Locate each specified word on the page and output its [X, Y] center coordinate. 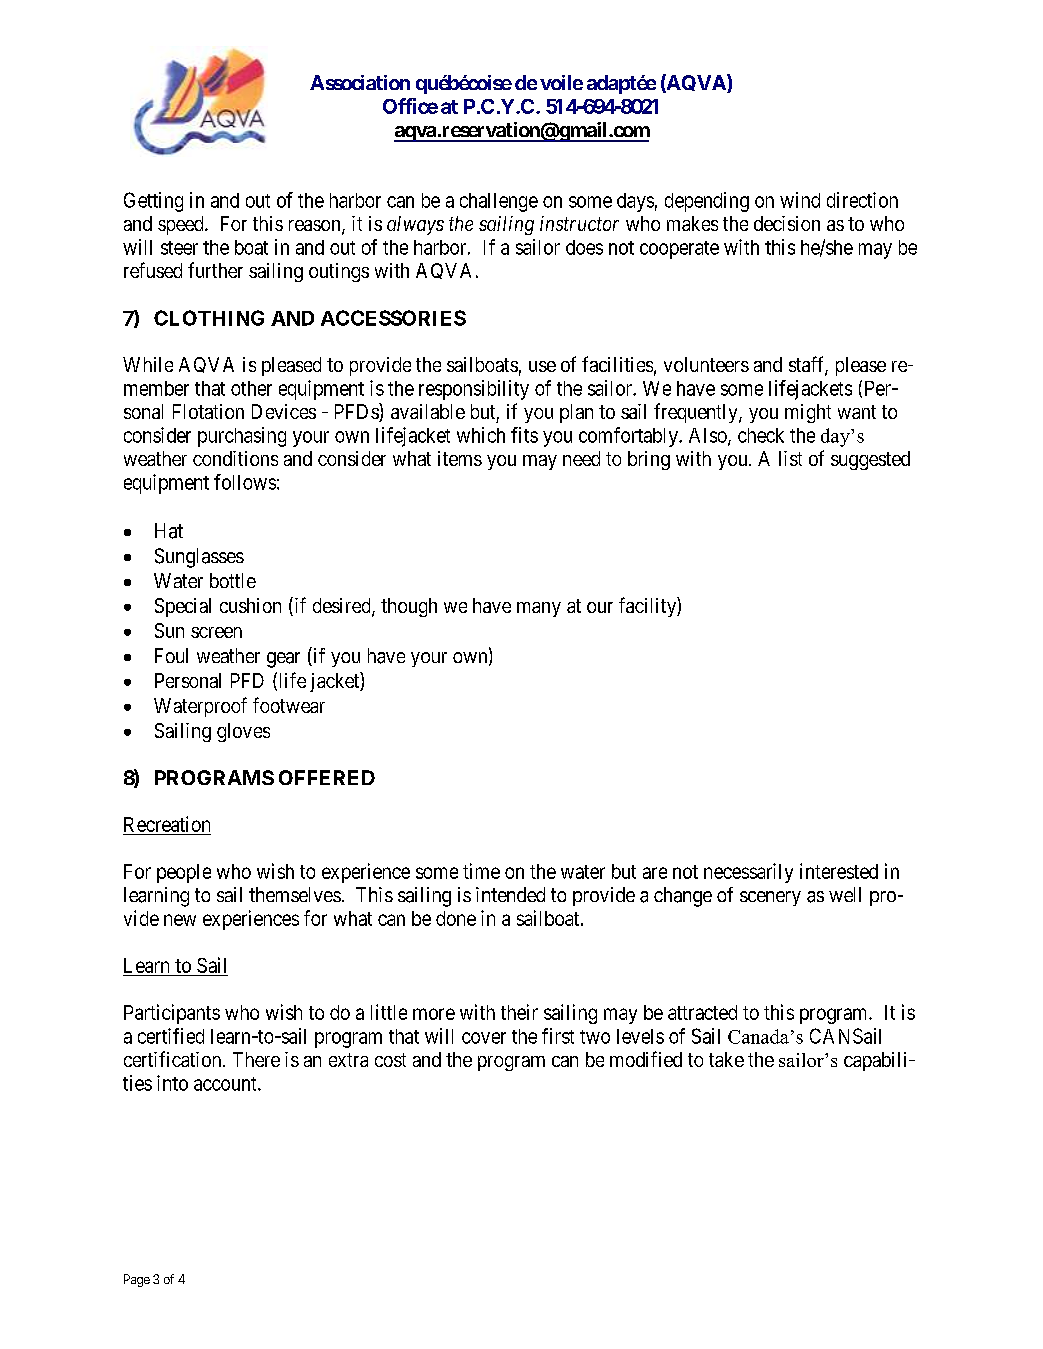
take [726, 1059]
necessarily [748, 873]
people [184, 873]
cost [390, 1060]
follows [245, 482]
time [481, 871]
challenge [499, 202]
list [790, 458]
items [460, 458]
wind [800, 200]
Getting [153, 202]
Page [137, 1280]
